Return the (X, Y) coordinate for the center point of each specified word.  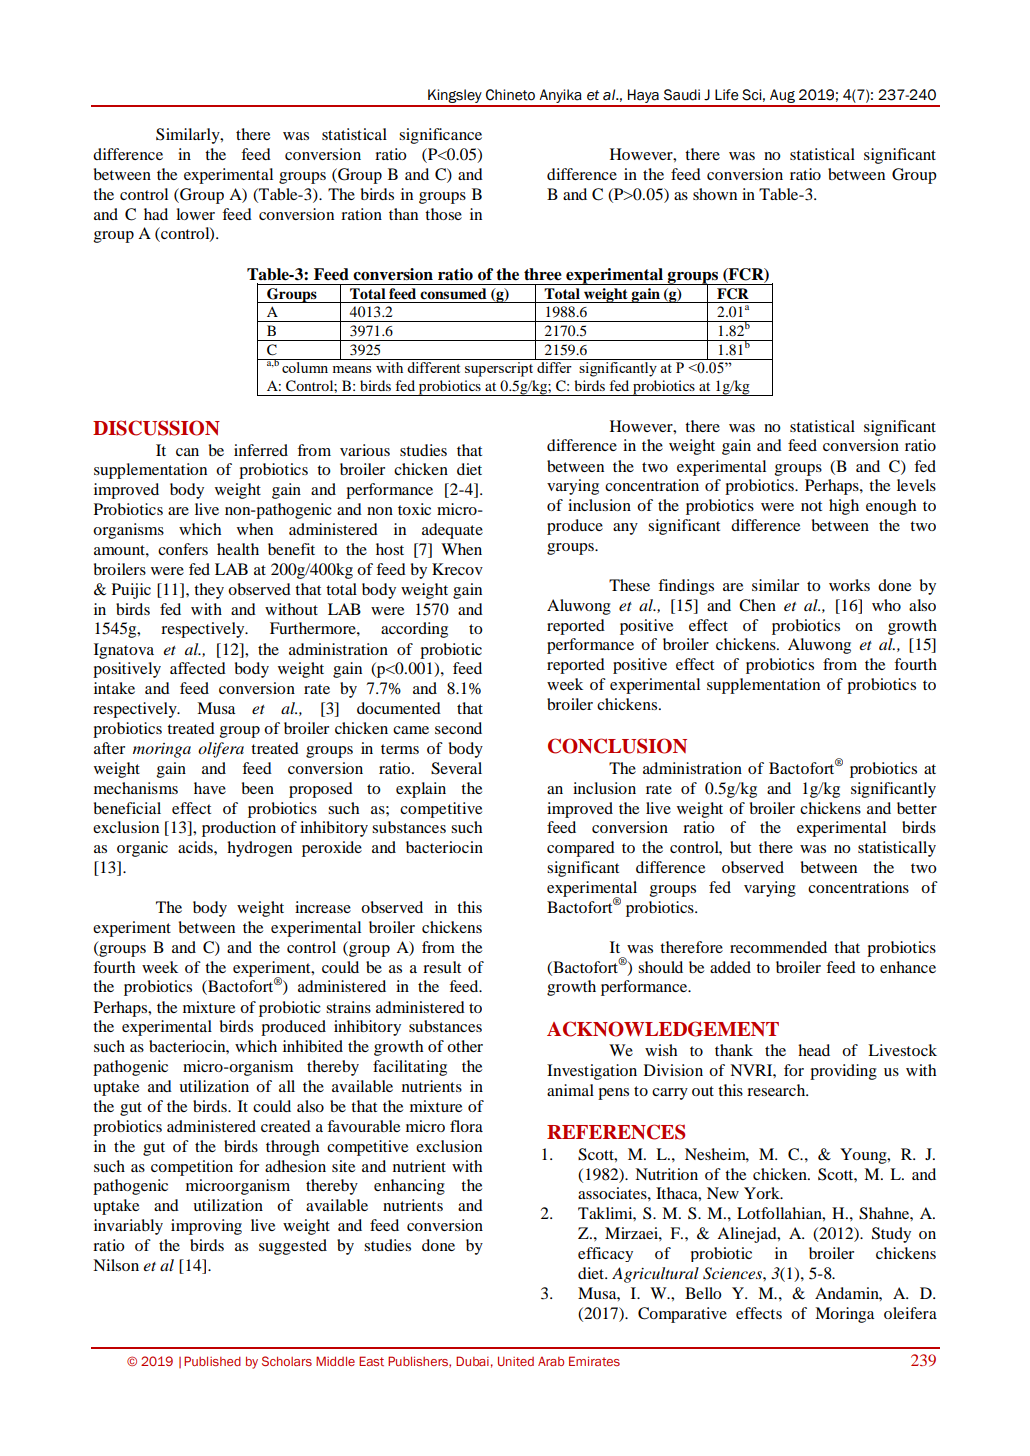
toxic (414, 509)
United (516, 1361)
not (811, 506)
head (814, 1050)
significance (440, 136)
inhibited (313, 1046)
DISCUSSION (156, 428)
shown (715, 194)
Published (212, 1361)
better (917, 808)
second (458, 728)
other (465, 1046)
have (210, 788)
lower (195, 214)
